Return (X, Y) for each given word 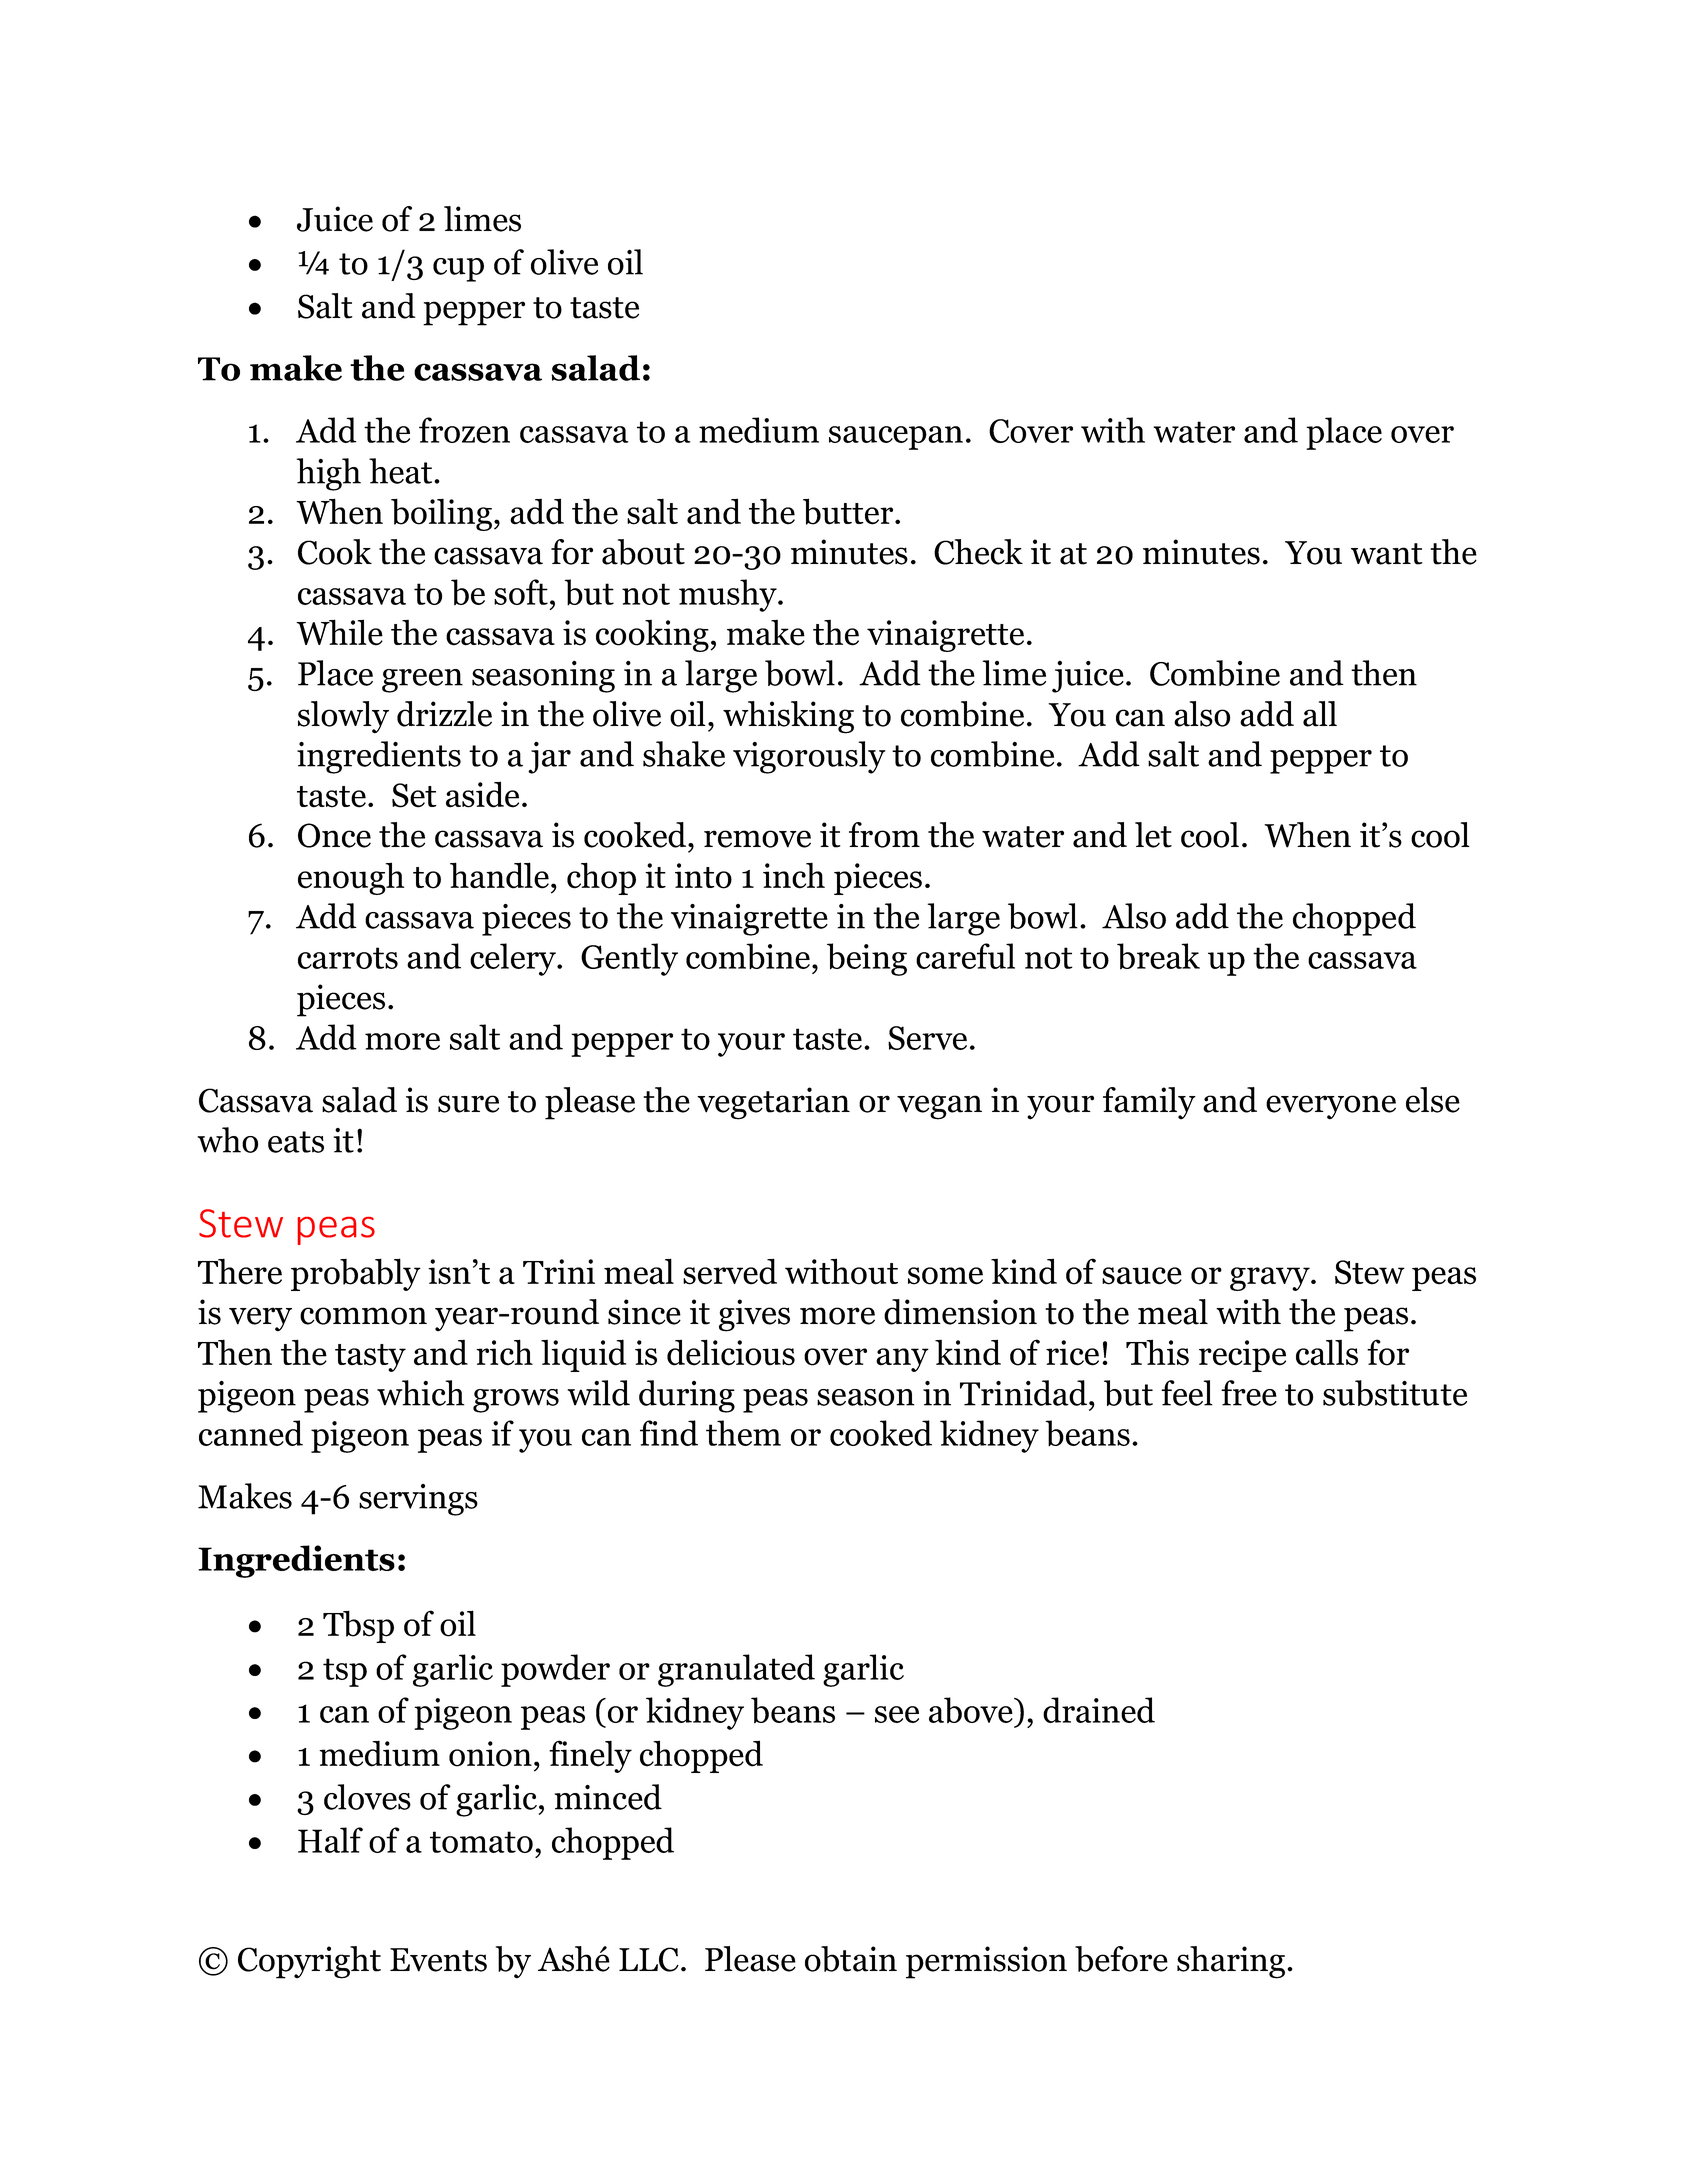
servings (418, 1500)
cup (458, 270)
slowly (343, 717)
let (1153, 835)
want (1387, 554)
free (1249, 1393)
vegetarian (773, 1103)
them (743, 1433)
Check (978, 552)
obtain (851, 1959)
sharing (1231, 1962)
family (1149, 1103)
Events (438, 1960)
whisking (788, 717)
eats (296, 1142)
